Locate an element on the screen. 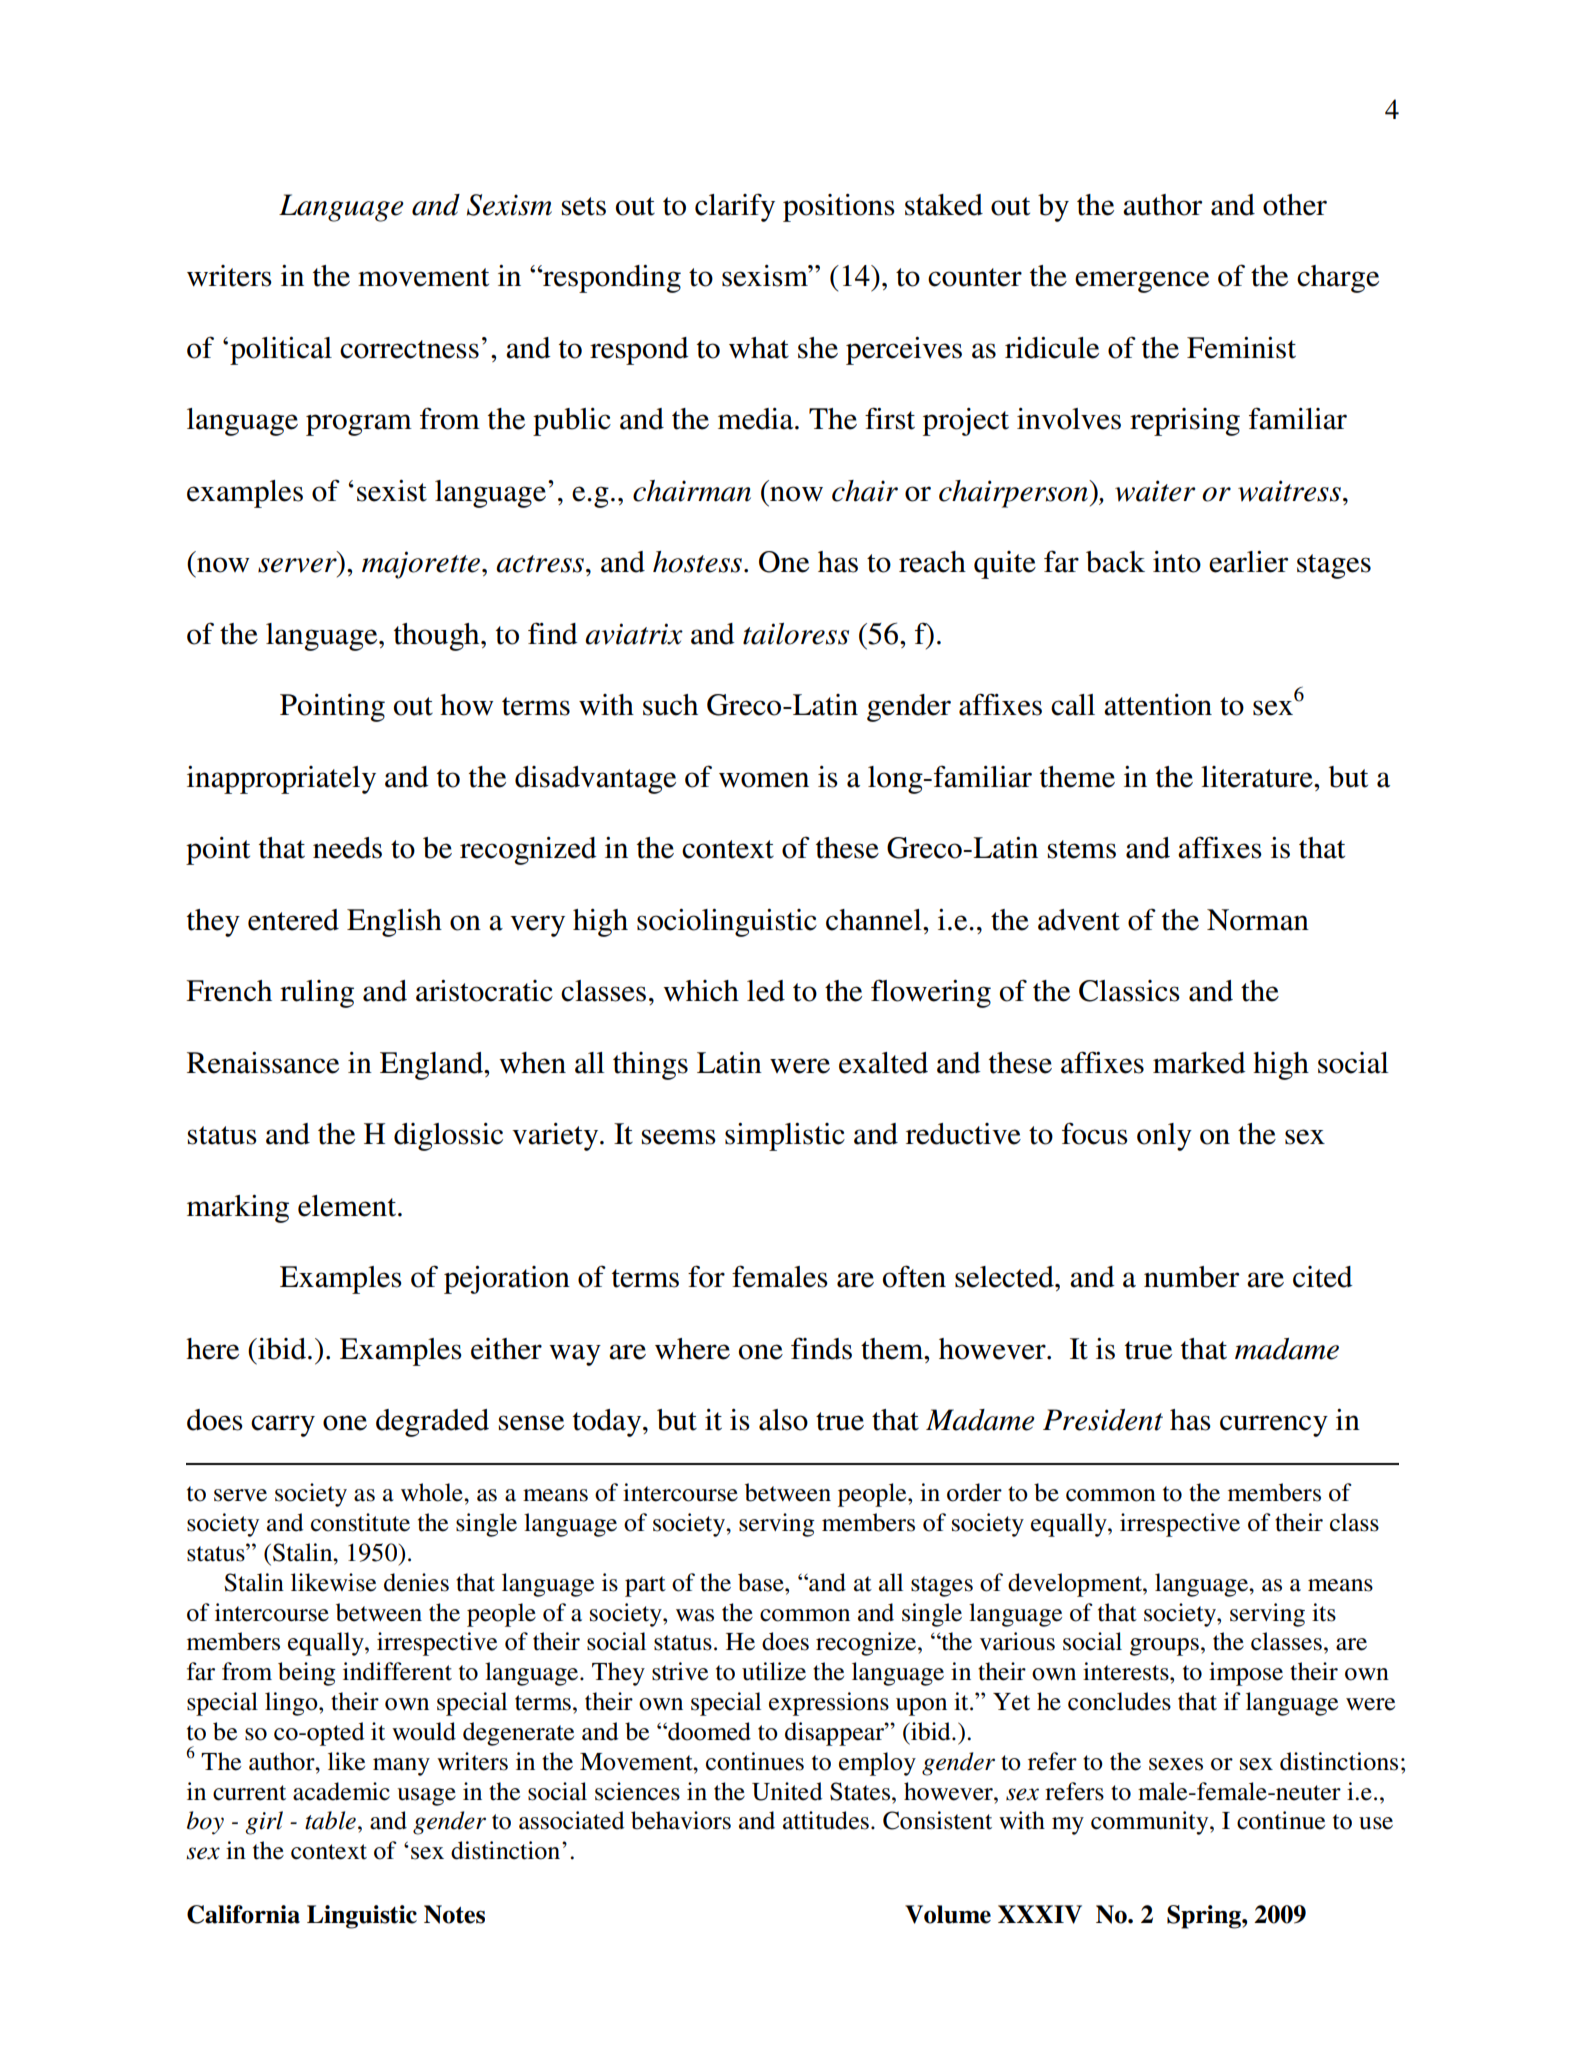  Renaissance is located at coordinates (263, 1063).
